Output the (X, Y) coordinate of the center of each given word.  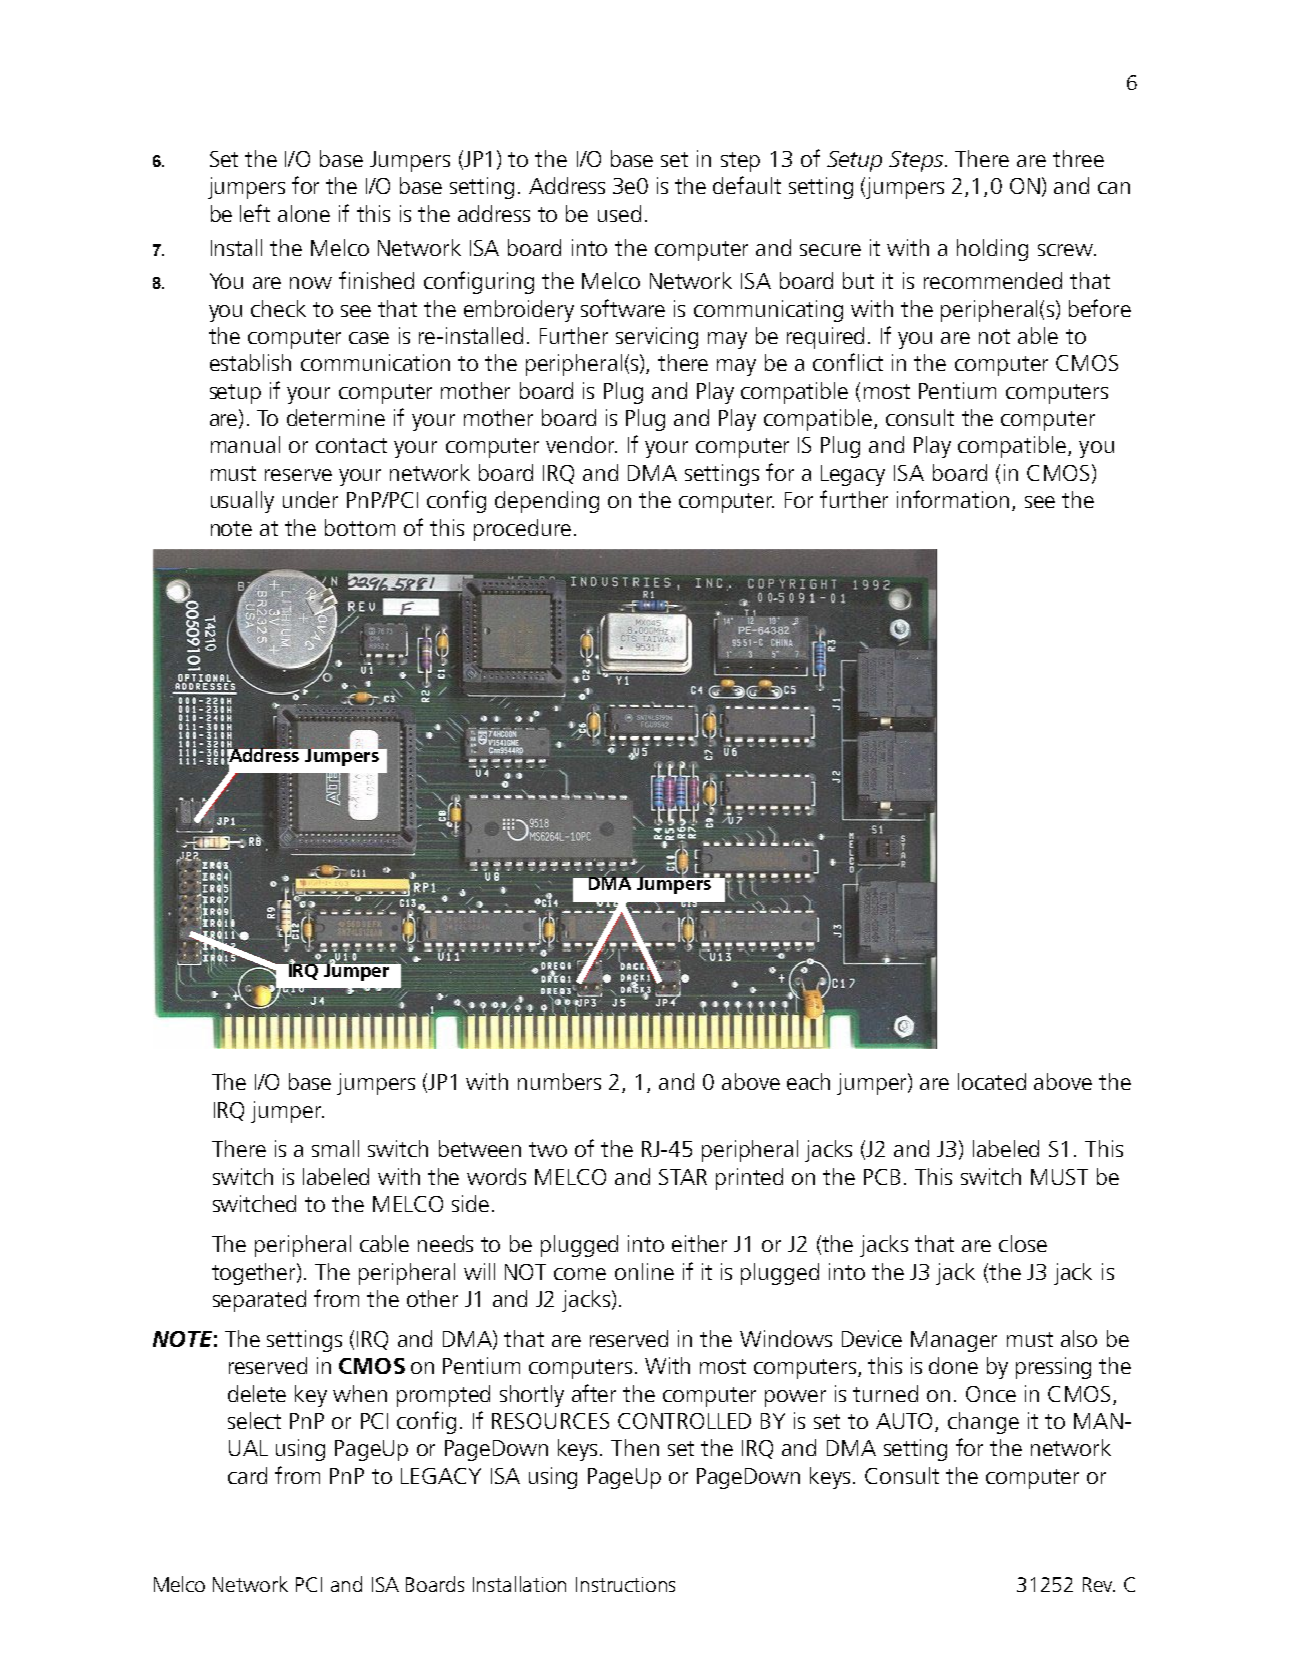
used (619, 213)
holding (992, 250)
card (247, 1475)
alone (304, 213)
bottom (360, 527)
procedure (522, 530)
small (335, 1148)
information (953, 499)
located (992, 1081)
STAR (683, 1177)
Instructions (625, 1584)
